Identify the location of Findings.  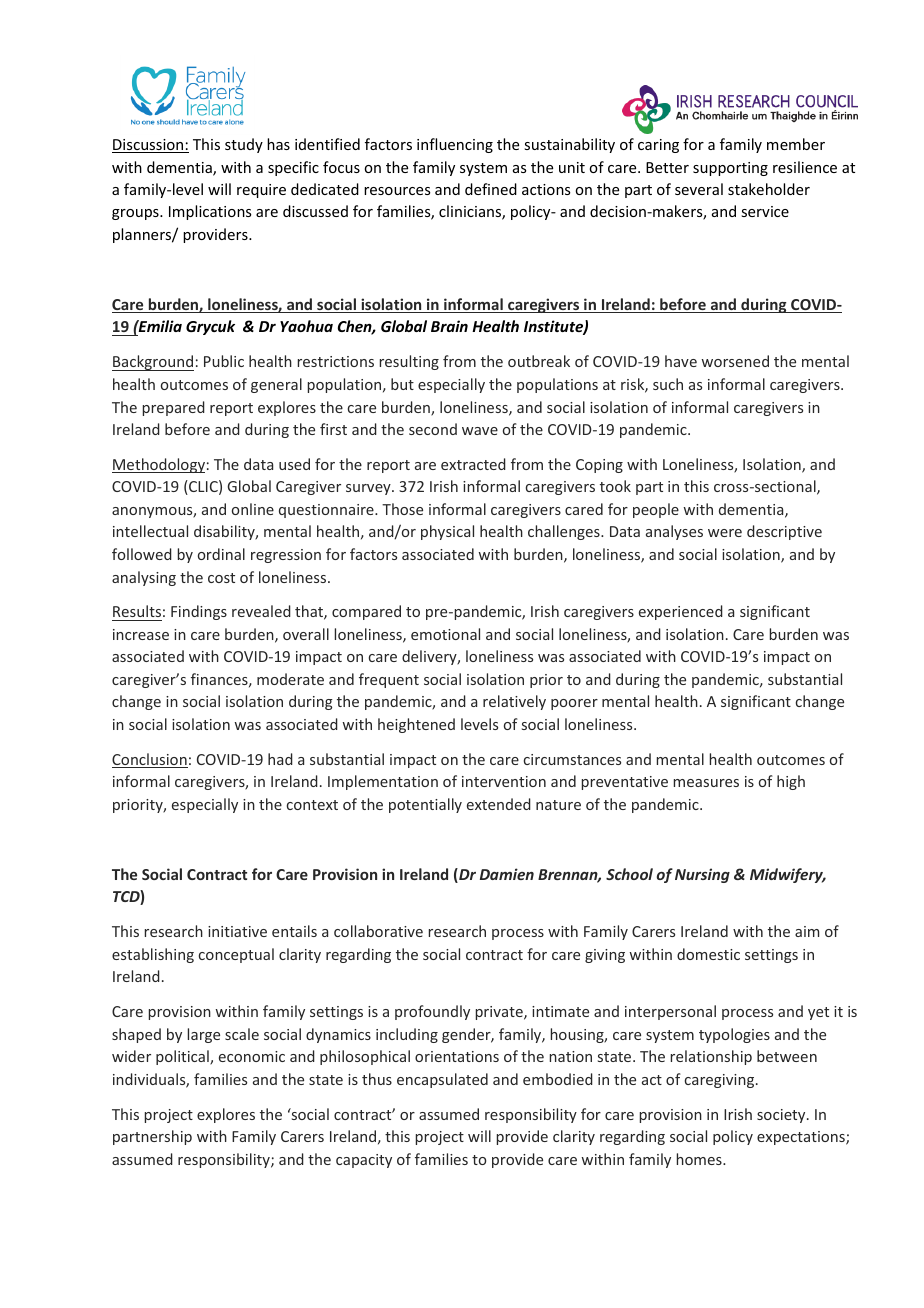
(199, 612).
